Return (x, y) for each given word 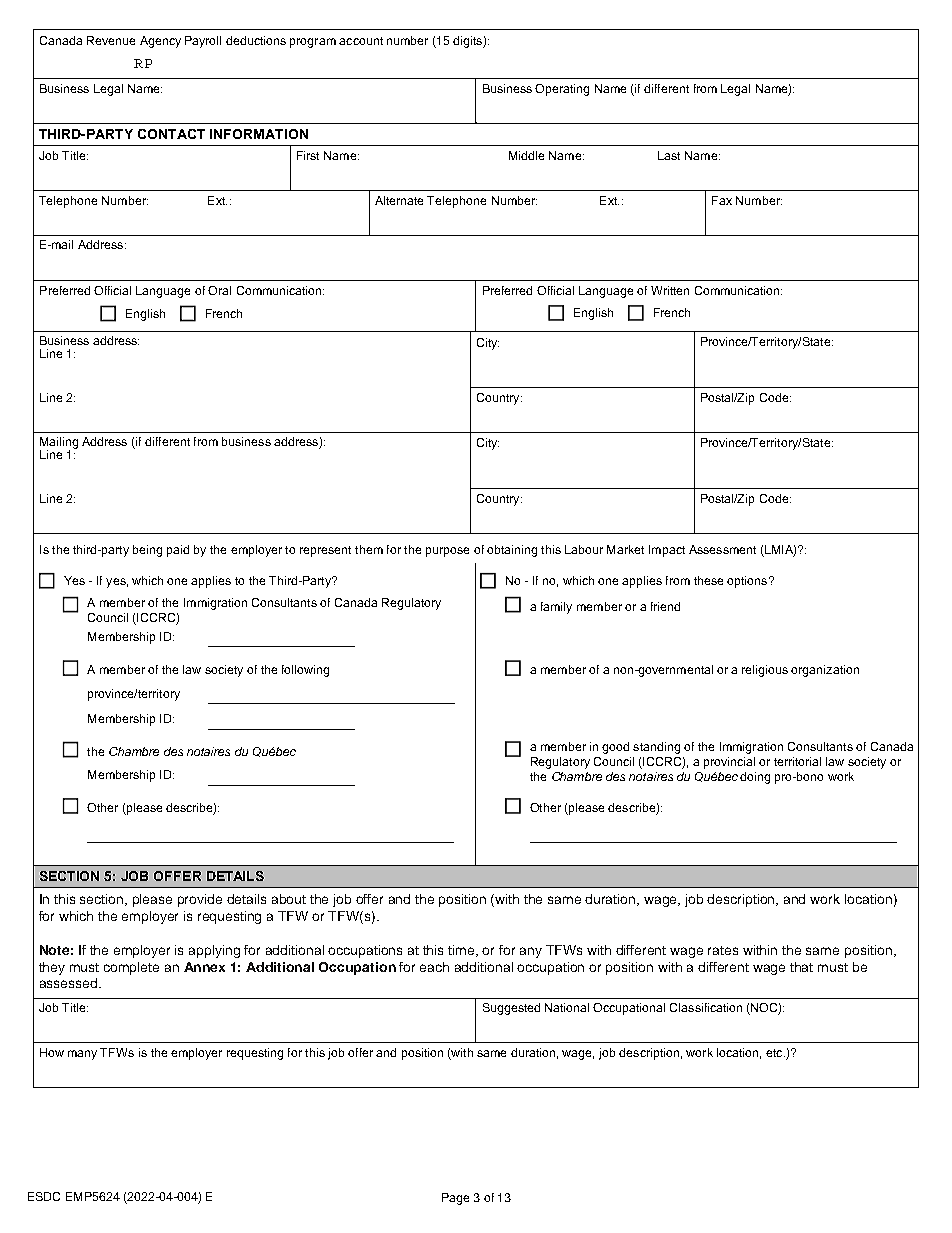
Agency (160, 42)
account (361, 41)
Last (669, 155)
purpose (447, 552)
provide (200, 900)
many (82, 1055)
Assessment (722, 549)
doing (755, 778)
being (147, 551)
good (615, 748)
